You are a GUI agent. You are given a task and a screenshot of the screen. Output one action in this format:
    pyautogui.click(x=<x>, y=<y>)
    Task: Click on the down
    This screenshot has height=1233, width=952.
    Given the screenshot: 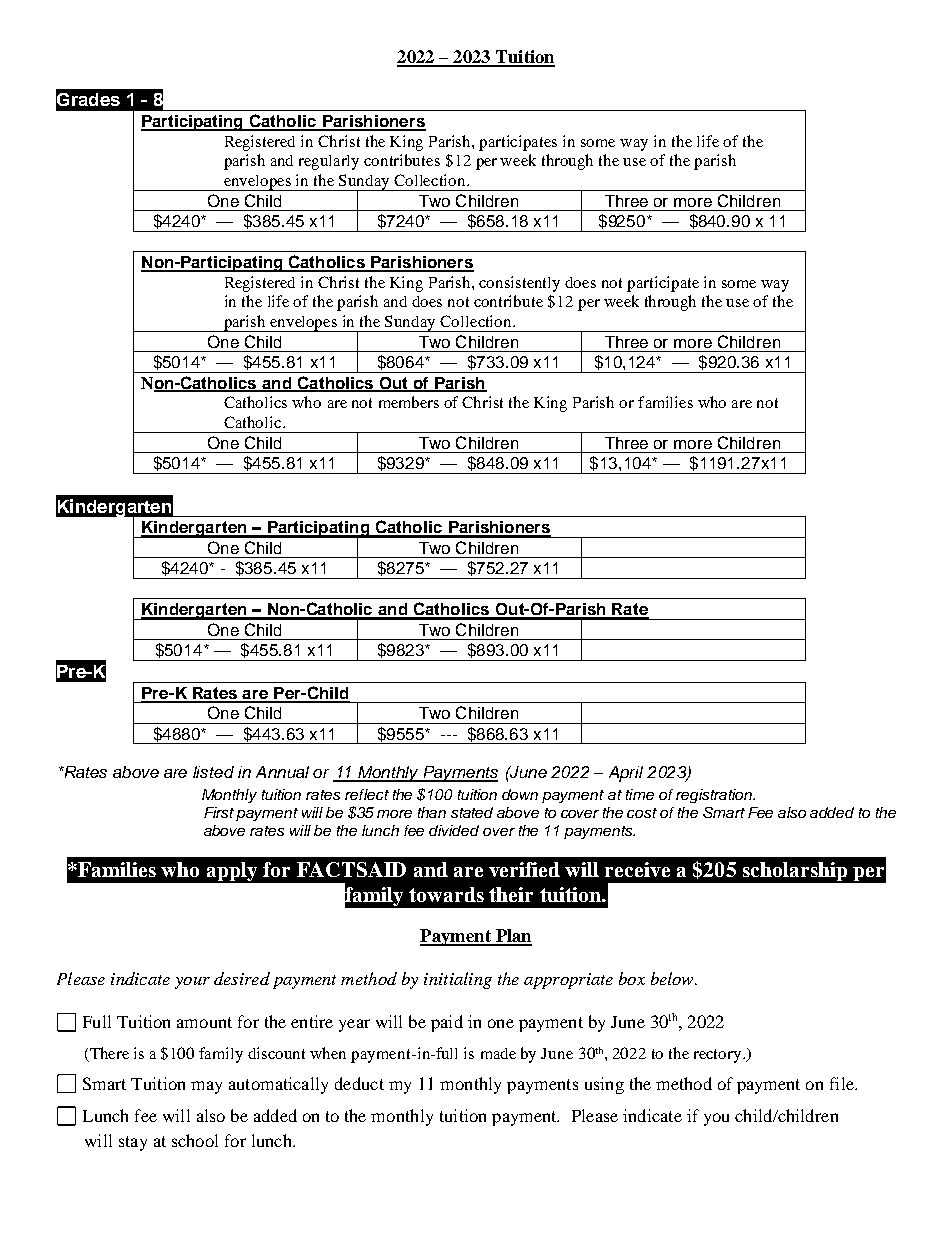 What is the action you would take?
    pyautogui.click(x=520, y=794)
